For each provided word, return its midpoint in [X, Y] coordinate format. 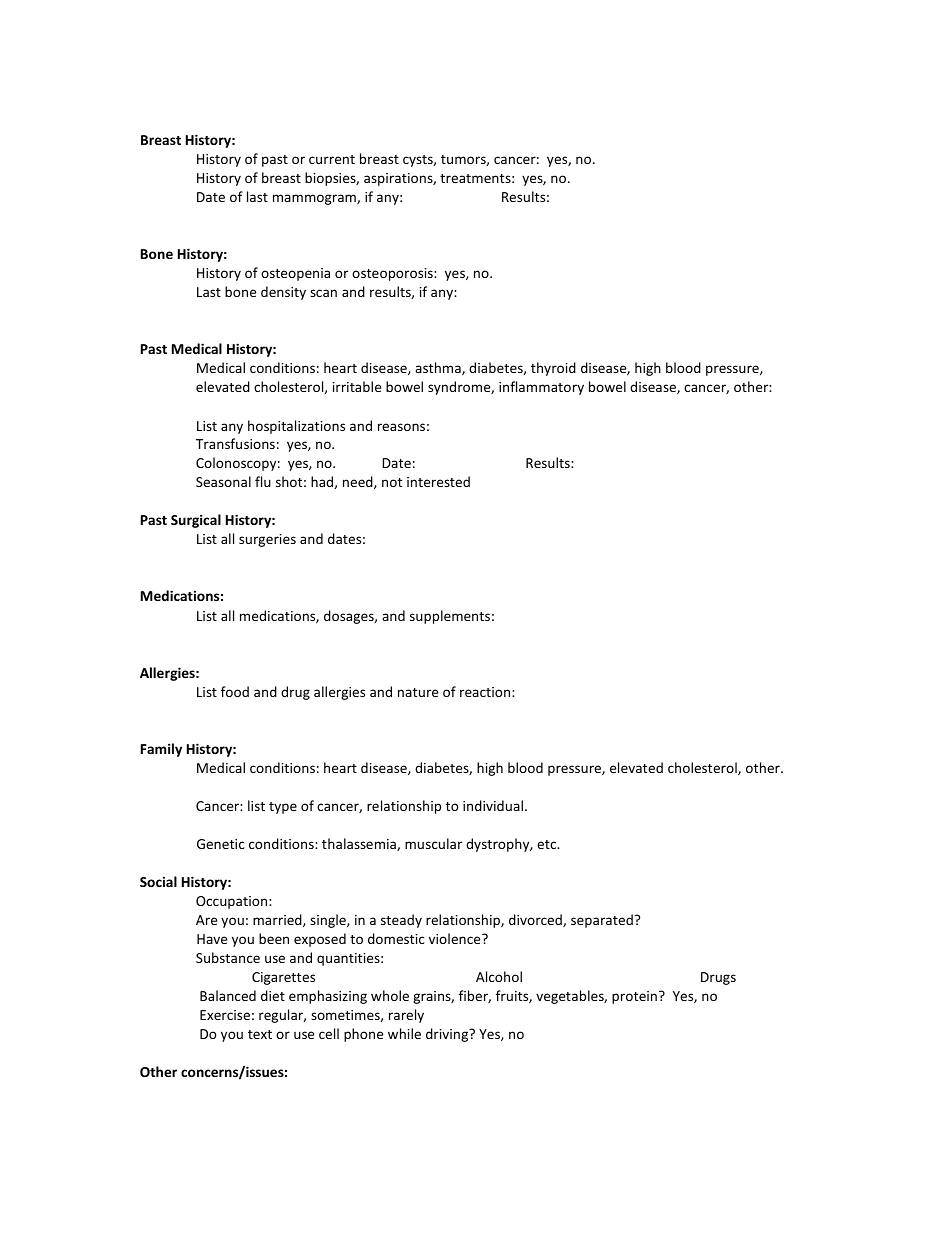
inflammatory [541, 388]
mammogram [315, 199]
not [392, 482]
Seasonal [223, 481]
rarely [406, 1016]
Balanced [228, 995]
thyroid [553, 369]
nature [418, 692]
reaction [486, 692]
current [332, 159]
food [235, 691]
